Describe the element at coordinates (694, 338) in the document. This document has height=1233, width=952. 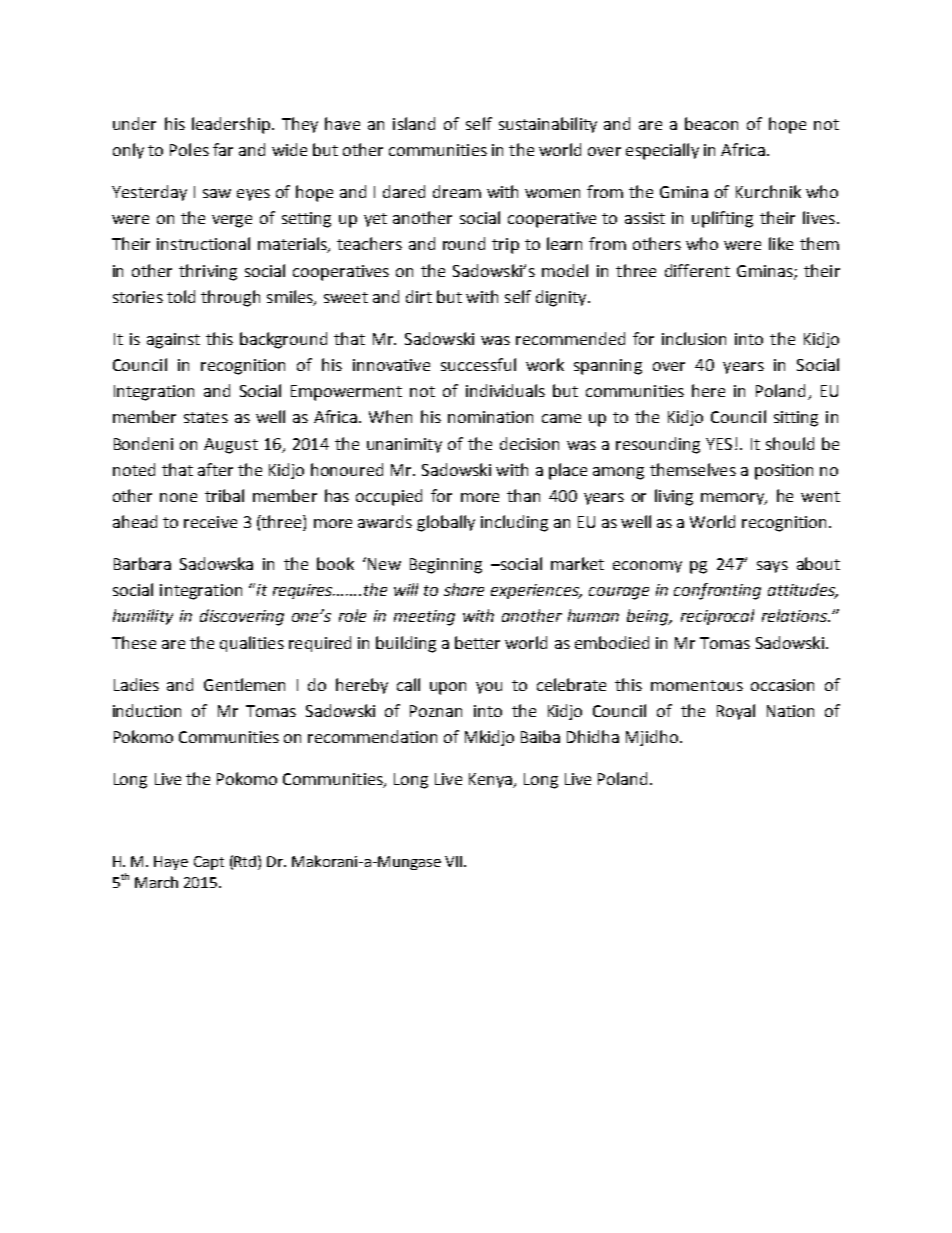
I see `inclusion` at that location.
